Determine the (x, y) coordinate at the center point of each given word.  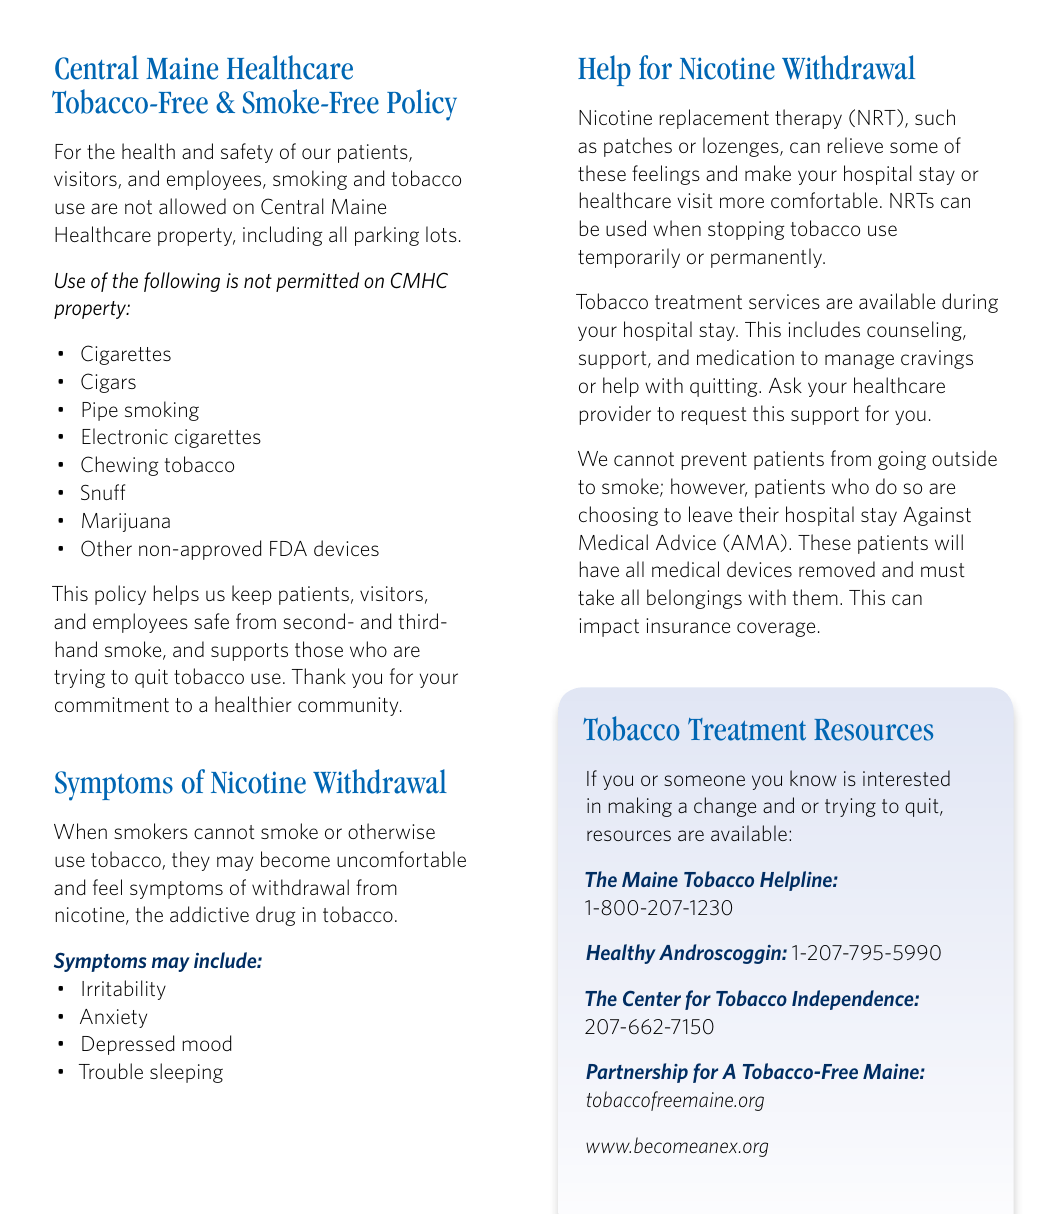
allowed (192, 206)
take (596, 597)
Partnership (637, 1073)
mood (207, 1043)
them (815, 597)
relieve (855, 145)
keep (252, 595)
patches (638, 147)
